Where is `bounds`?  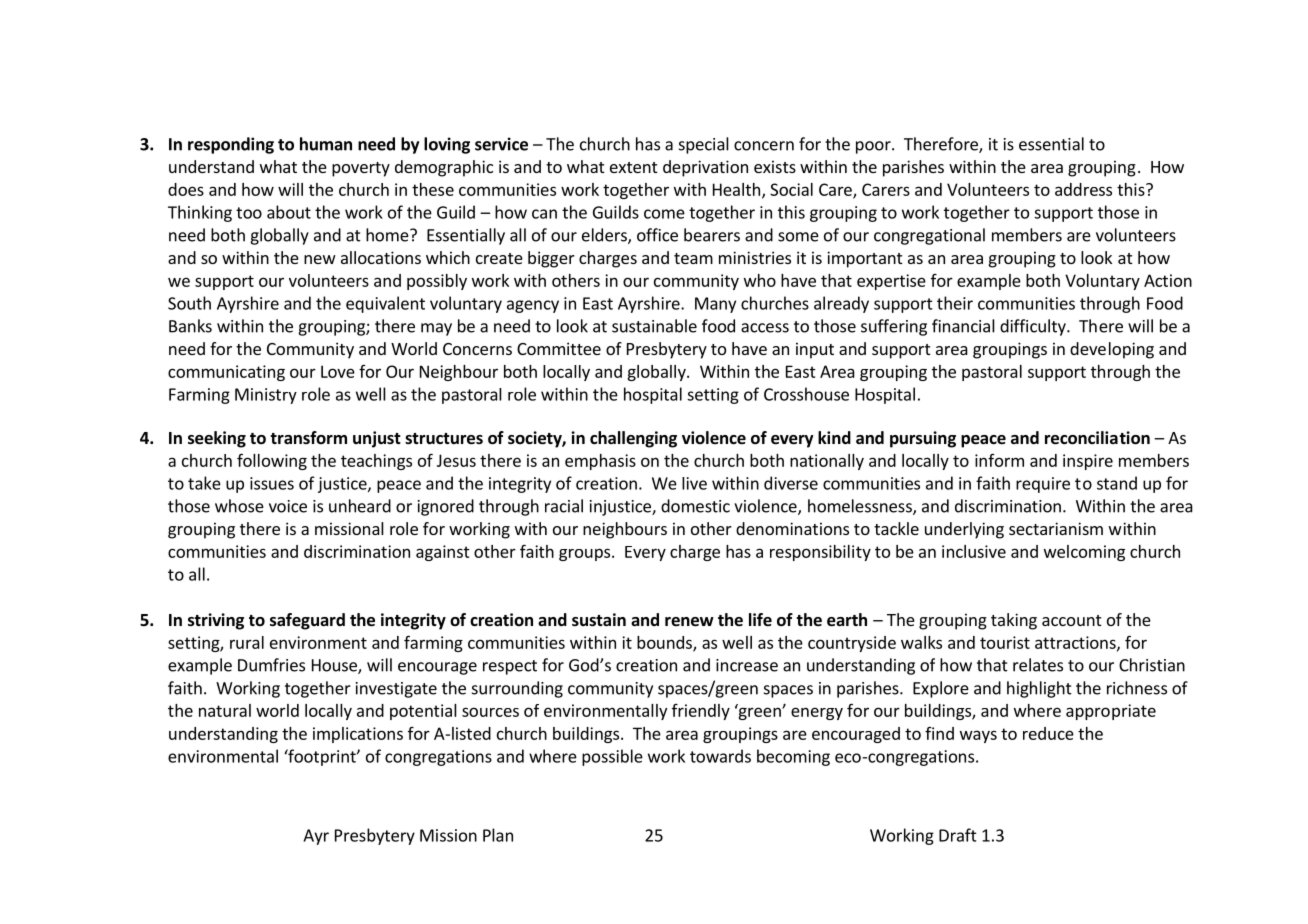 bounds is located at coordinates (665, 643).
